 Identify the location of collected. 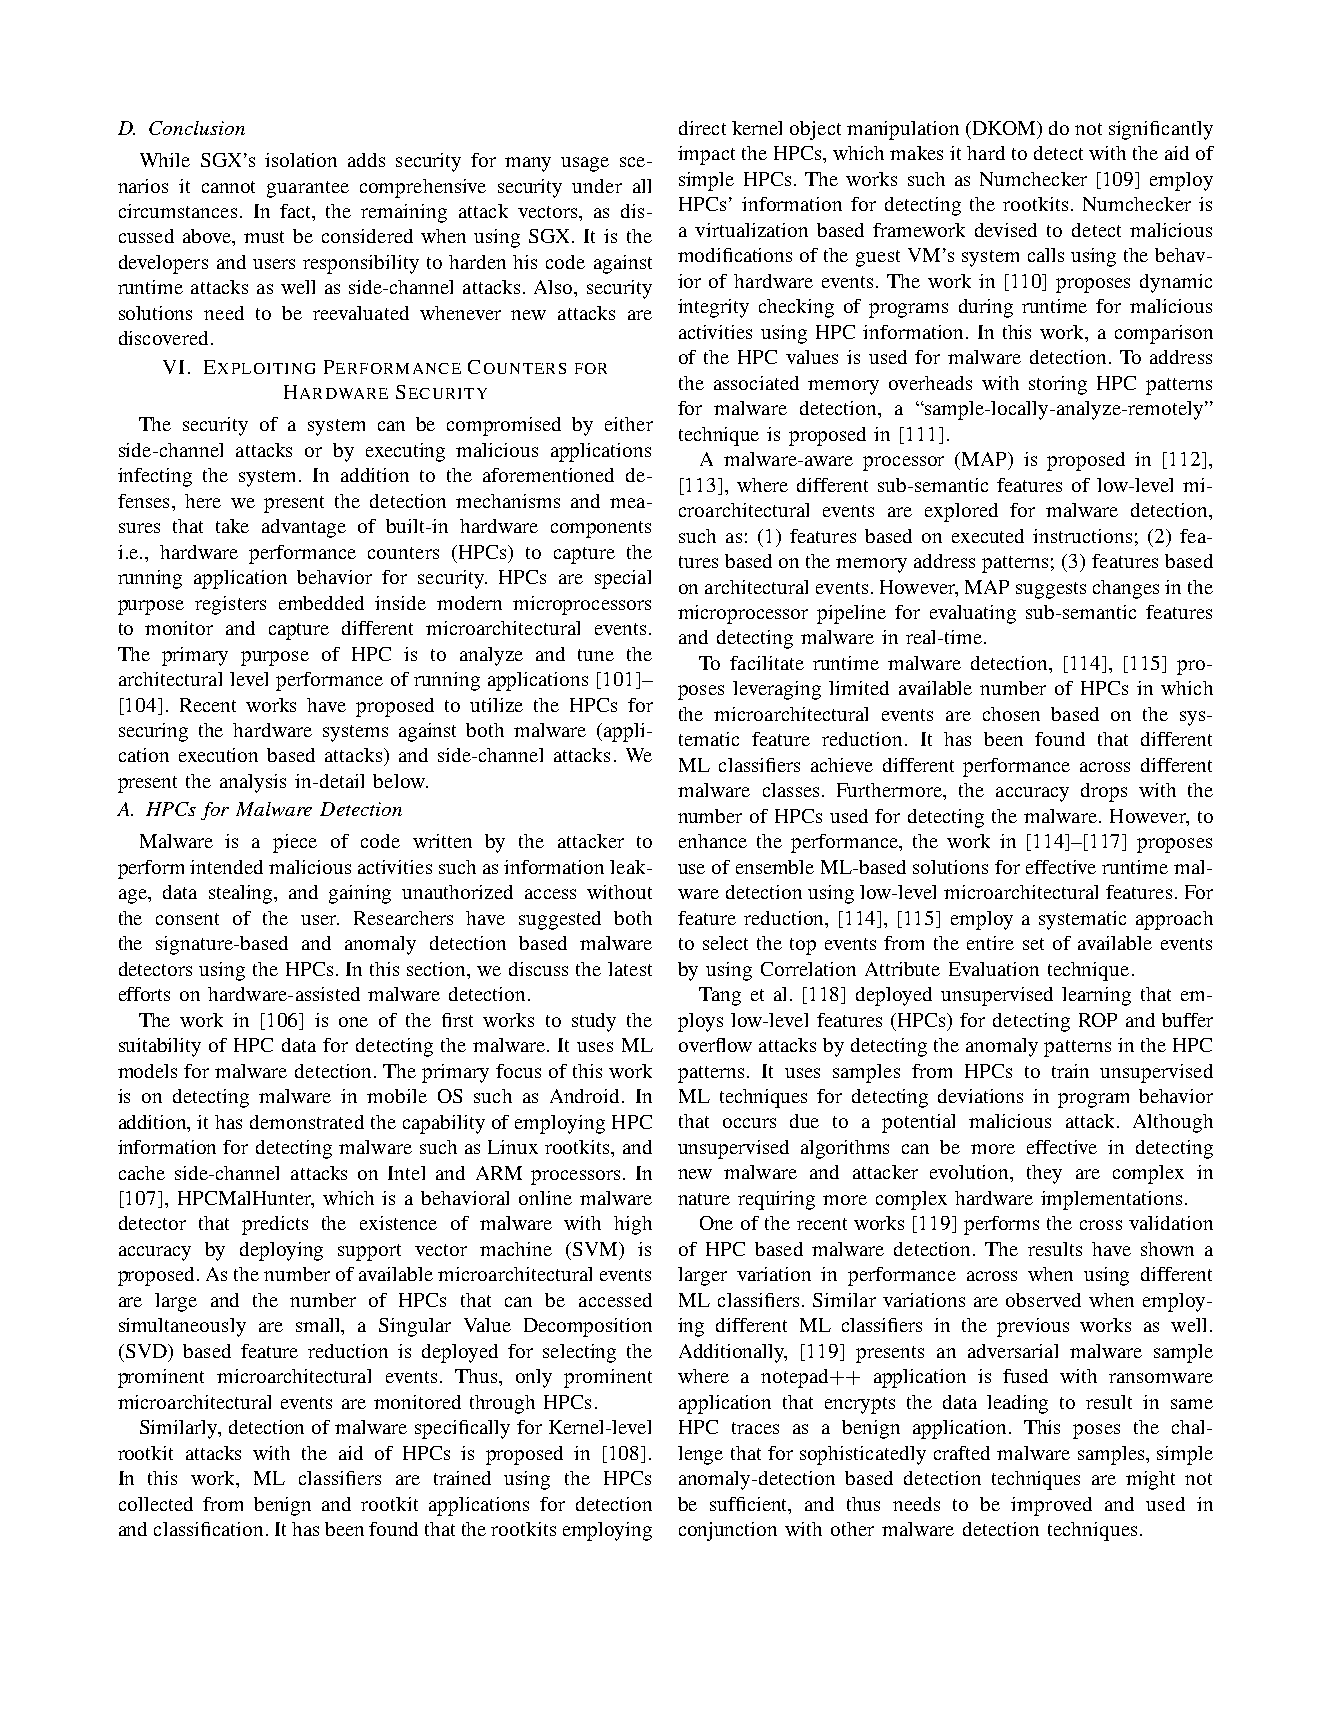
(156, 1504).
